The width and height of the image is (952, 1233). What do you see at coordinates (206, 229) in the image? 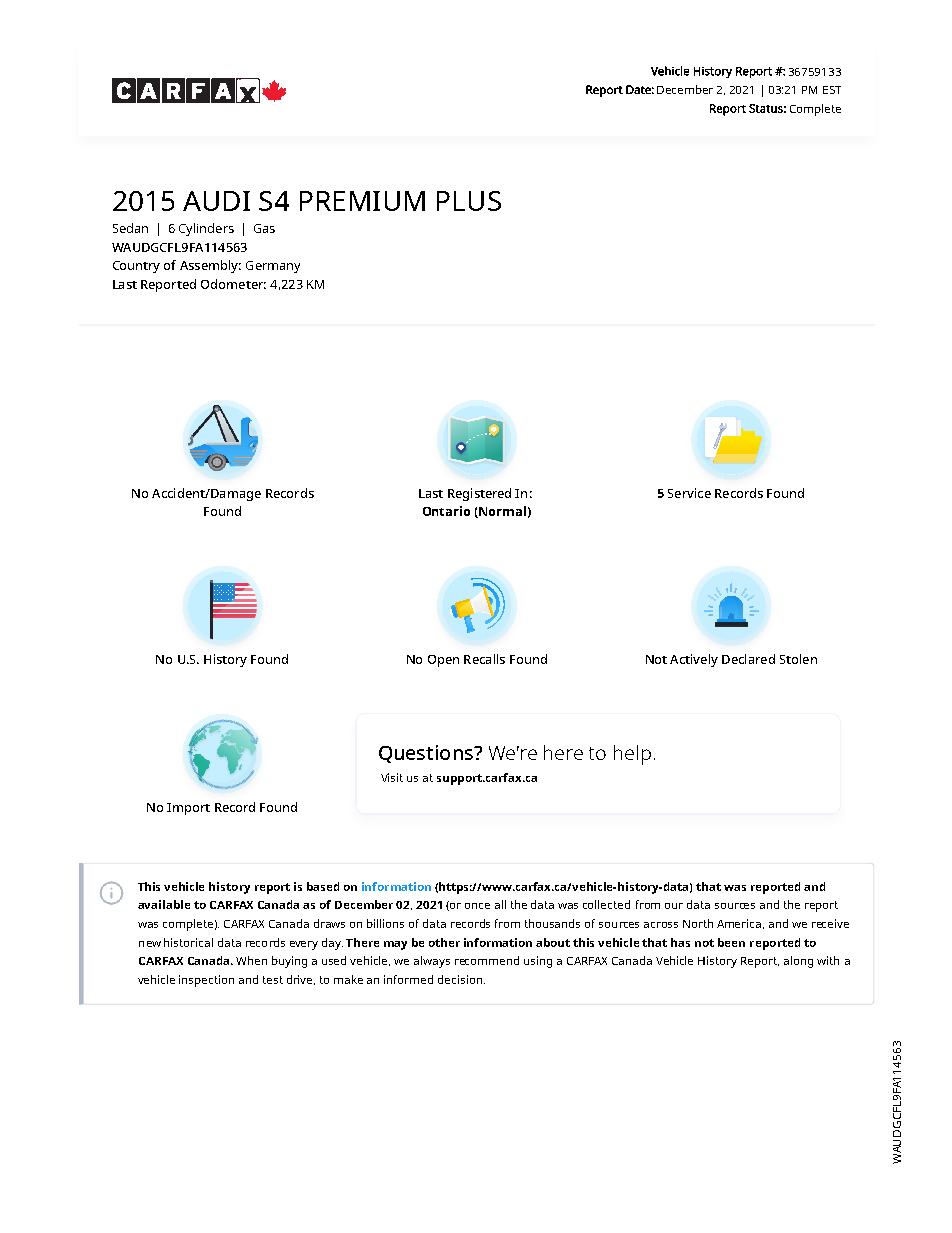
I see `Cylinders` at bounding box center [206, 229].
